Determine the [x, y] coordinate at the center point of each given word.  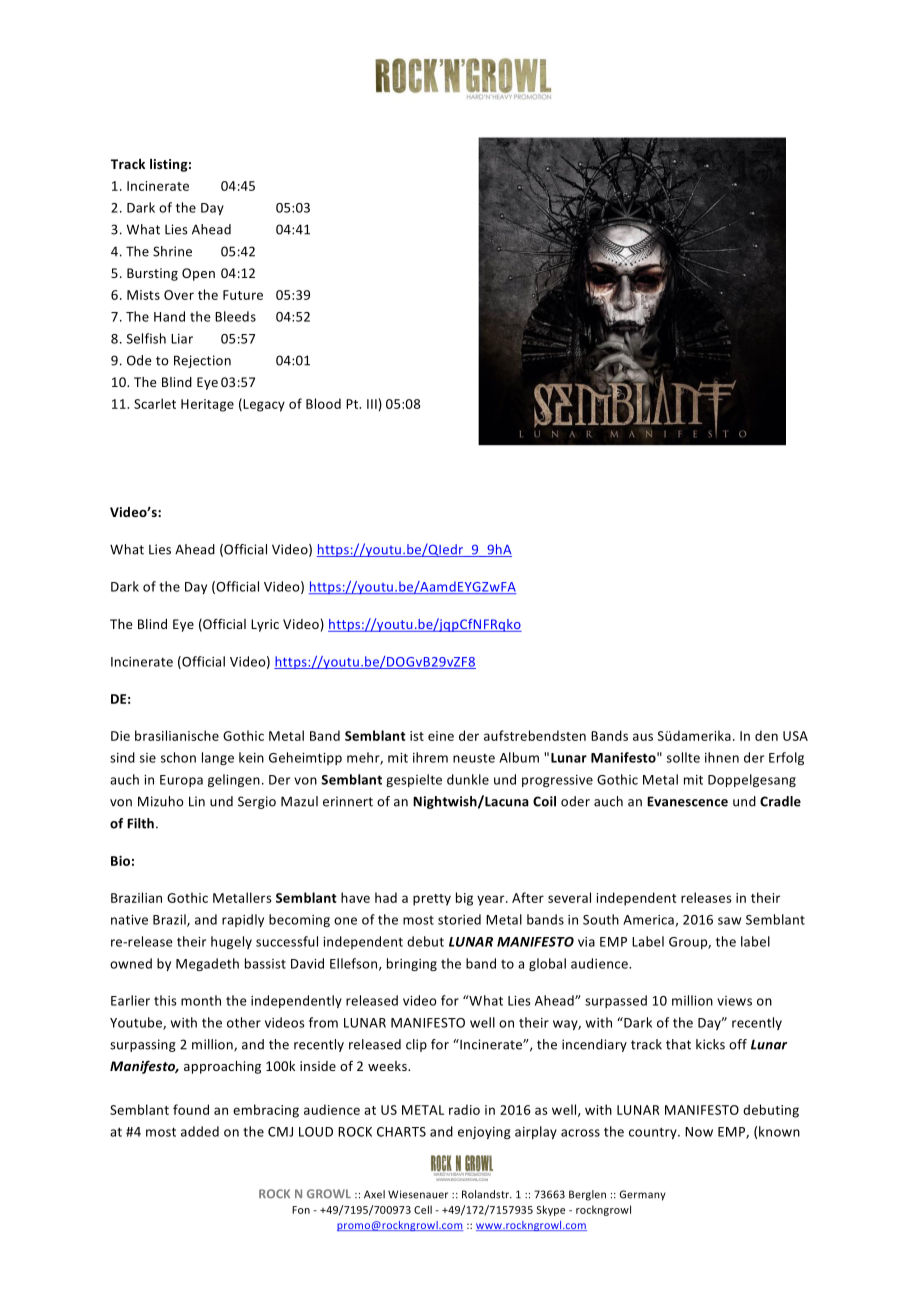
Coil [544, 801]
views [734, 1001]
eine [441, 736]
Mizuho [161, 801]
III [372, 404]
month [201, 1000]
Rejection [202, 361]
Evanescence [687, 801]
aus [643, 737]
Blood [323, 403]
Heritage [207, 405]
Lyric [265, 625]
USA [795, 736]
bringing [412, 964]
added [200, 1131]
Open [198, 274]
